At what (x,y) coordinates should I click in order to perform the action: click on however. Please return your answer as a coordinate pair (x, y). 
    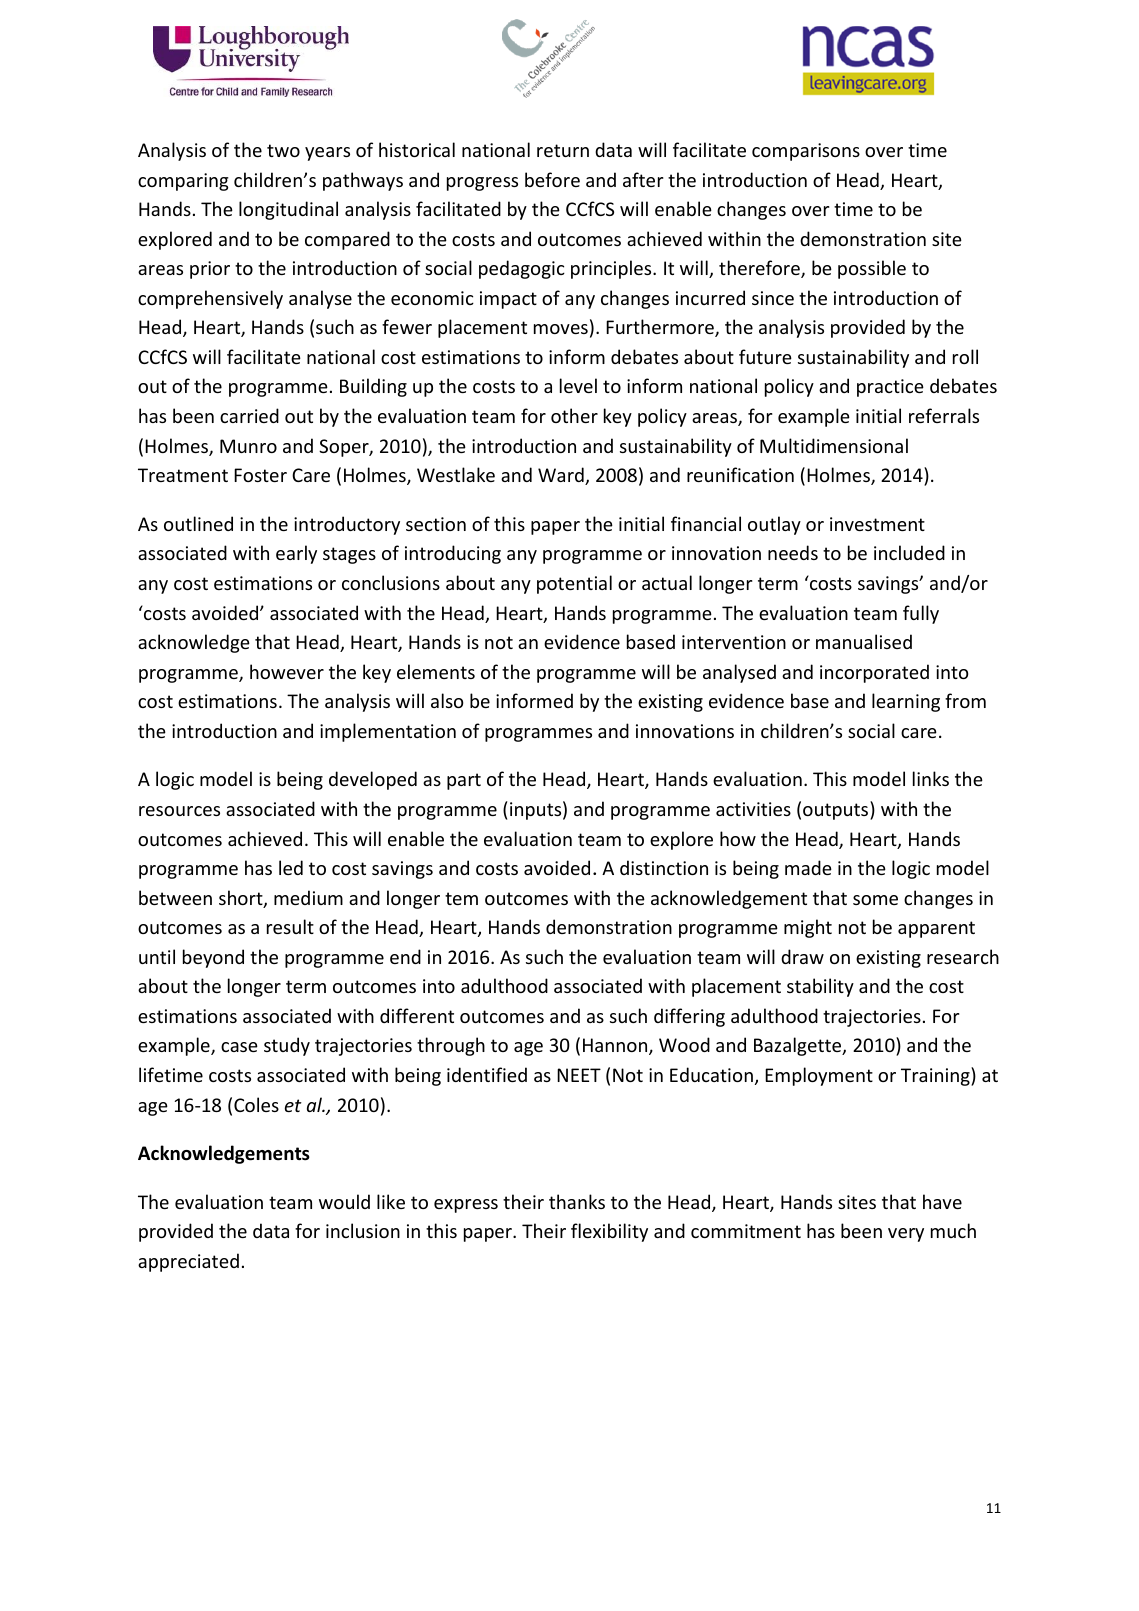
    Looking at the image, I should click on (287, 671).
